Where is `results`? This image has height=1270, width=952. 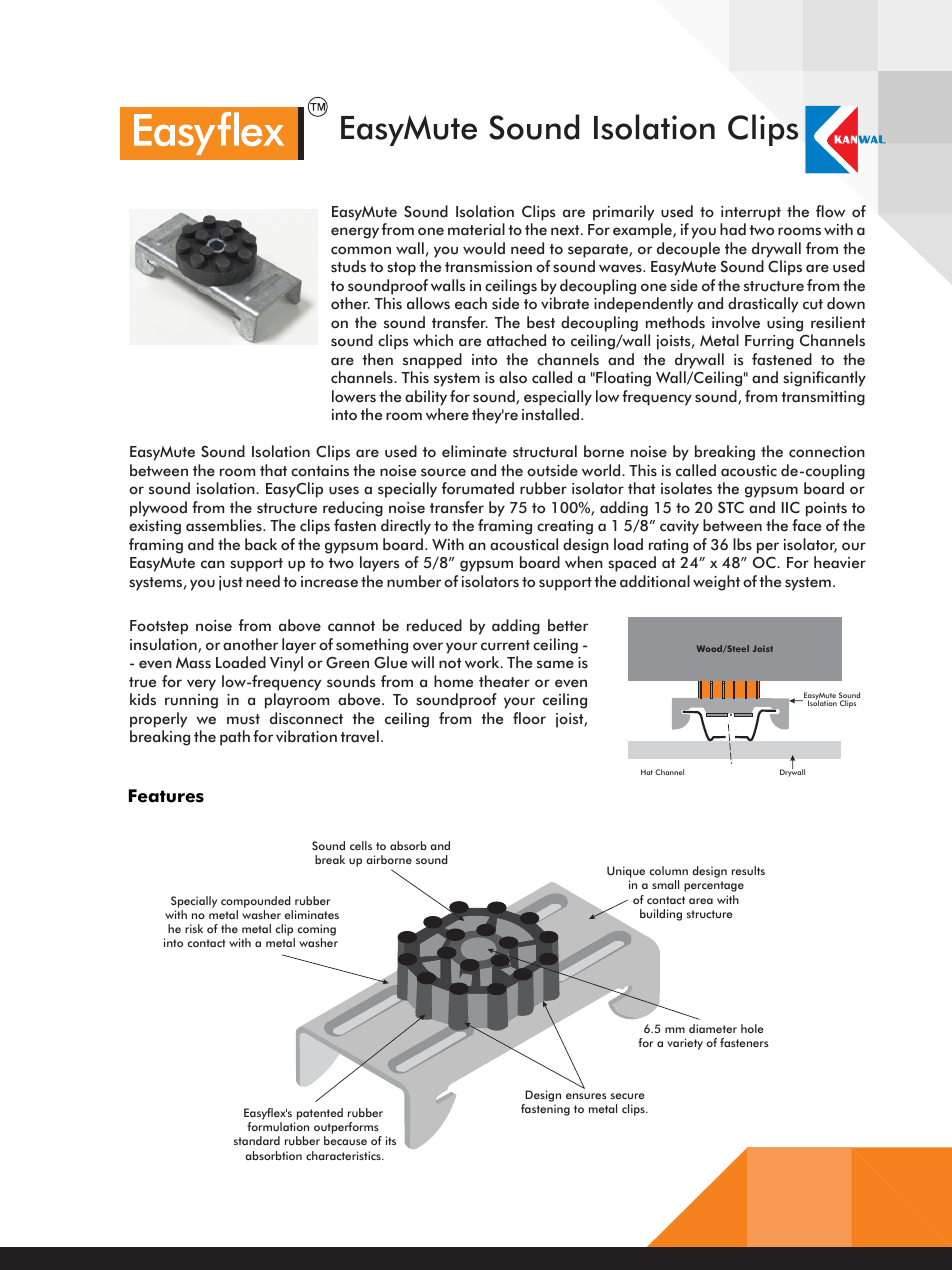 results is located at coordinates (748, 870).
